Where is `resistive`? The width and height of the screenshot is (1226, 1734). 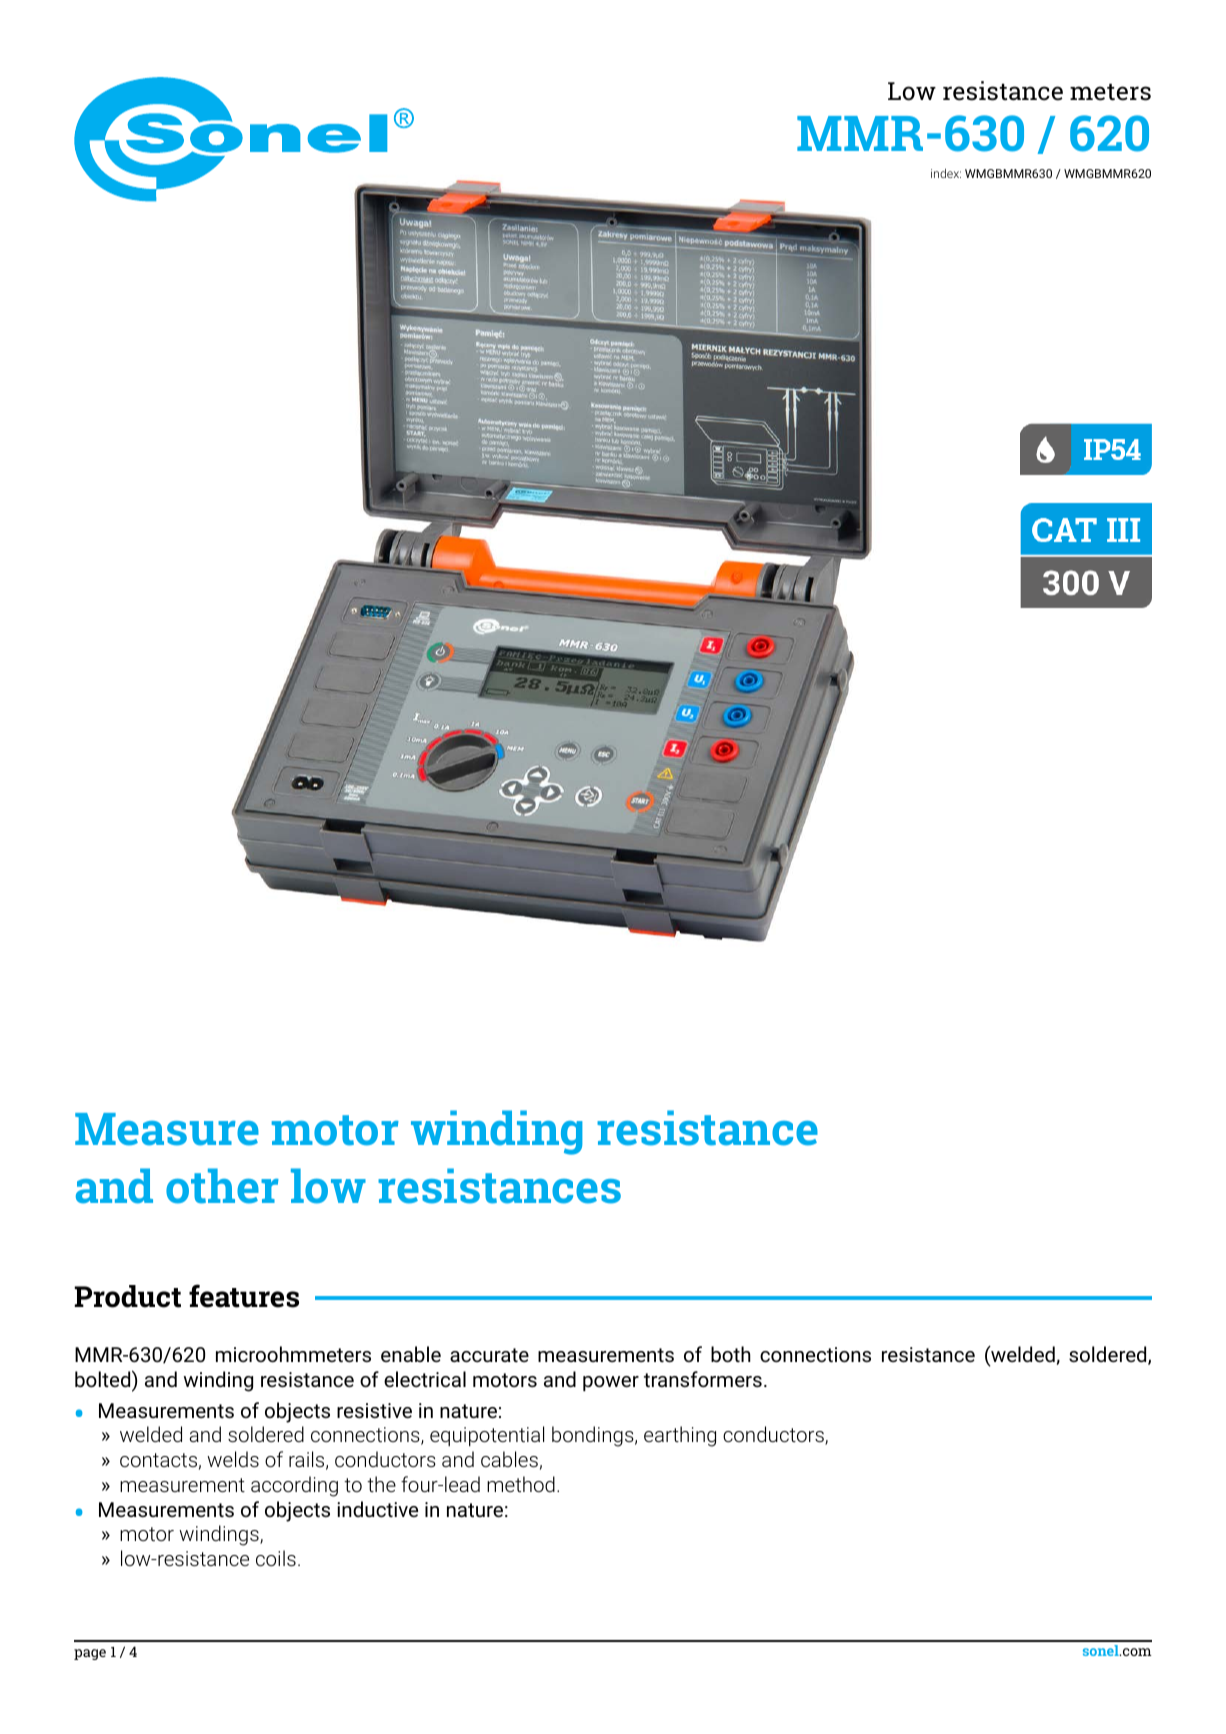
resistive is located at coordinates (374, 1410).
